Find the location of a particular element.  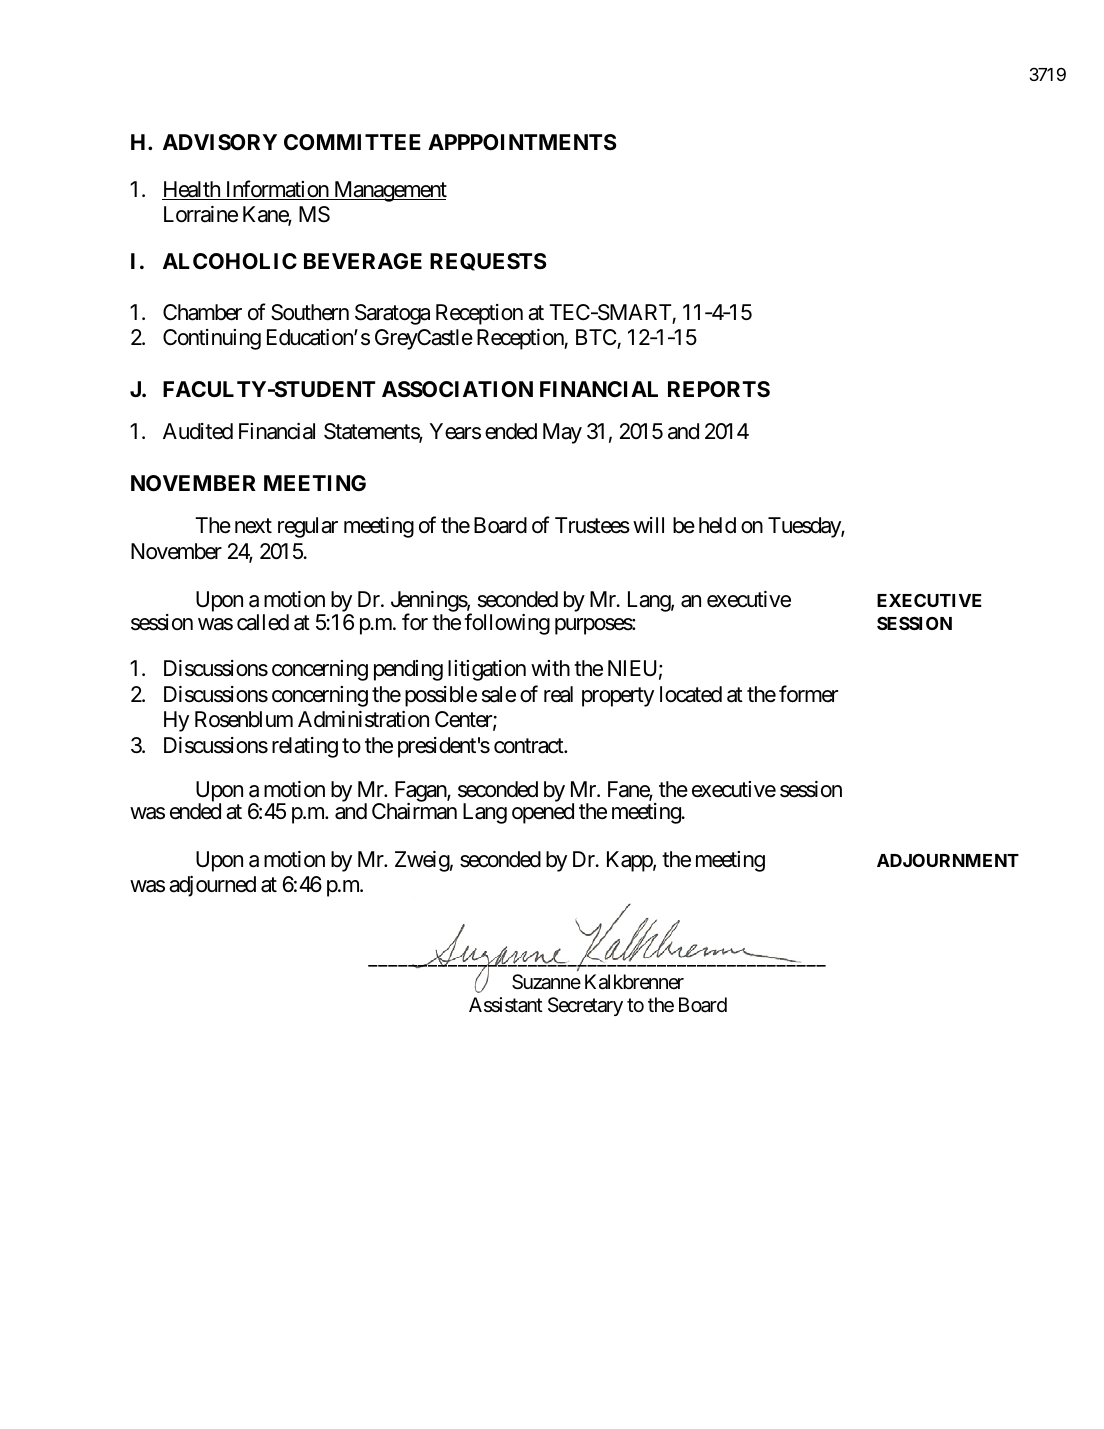

Continuing is located at coordinates (212, 339).
